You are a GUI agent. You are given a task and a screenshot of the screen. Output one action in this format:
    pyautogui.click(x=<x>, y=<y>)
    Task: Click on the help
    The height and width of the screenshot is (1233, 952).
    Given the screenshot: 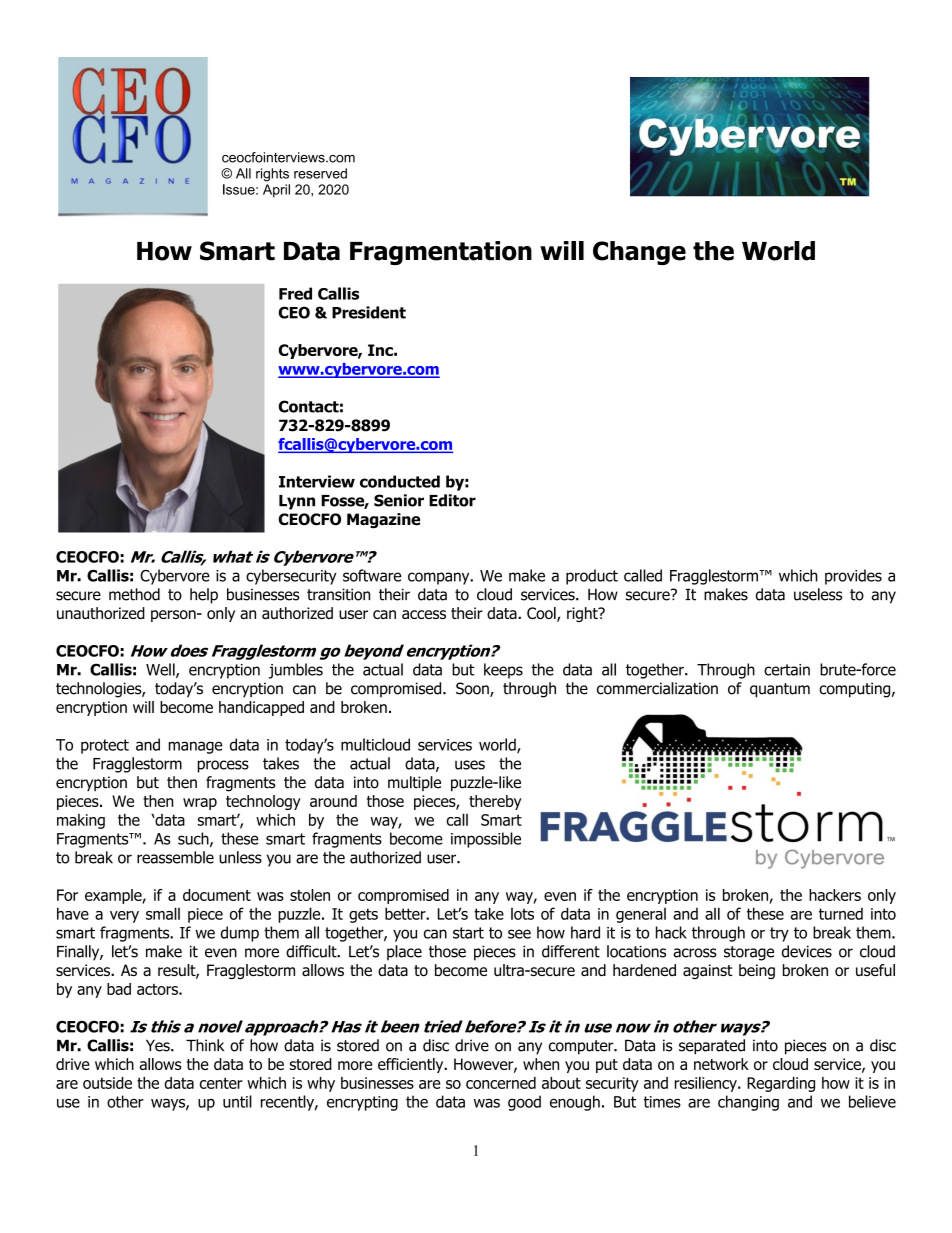 What is the action you would take?
    pyautogui.click(x=204, y=596)
